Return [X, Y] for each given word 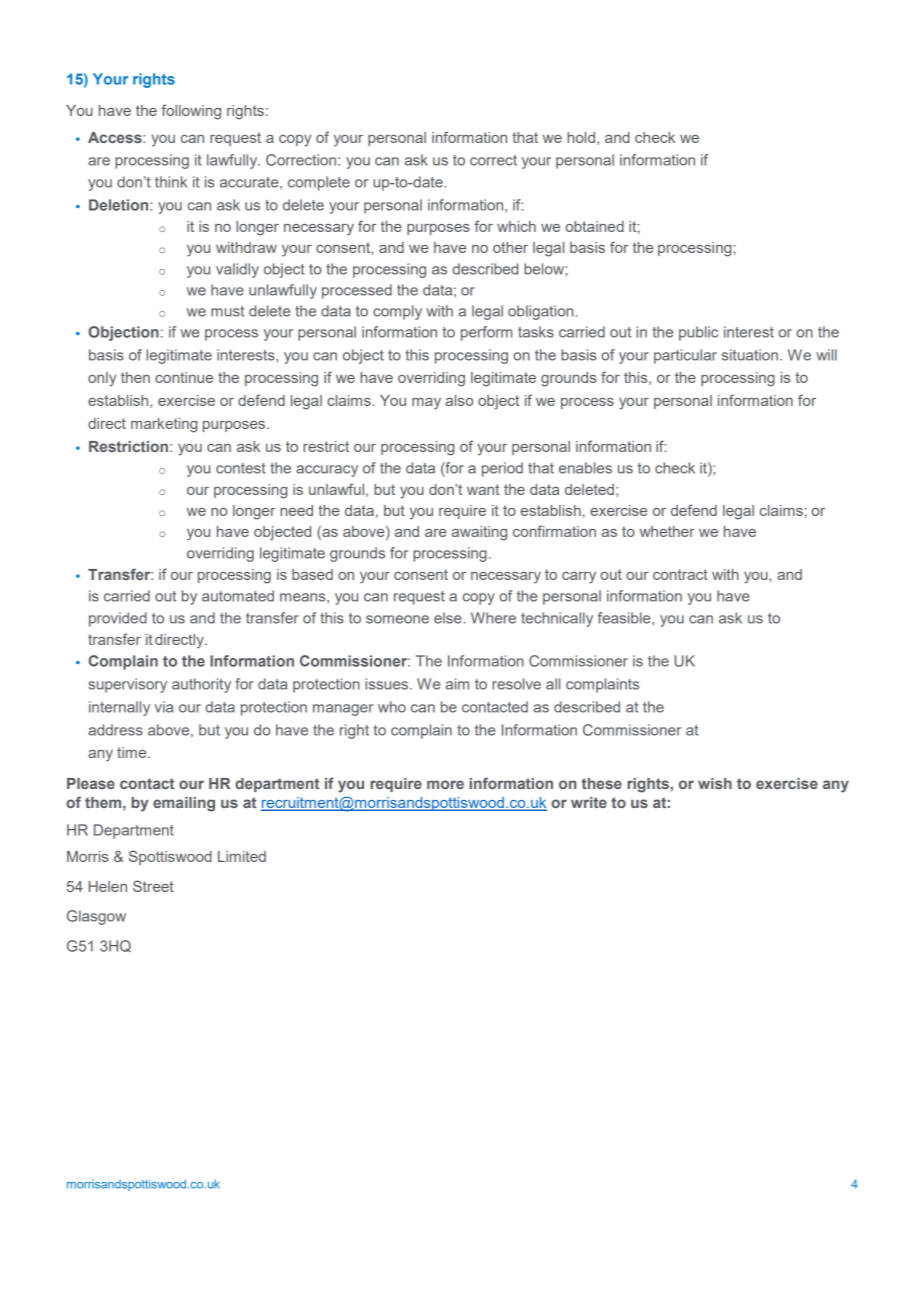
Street [153, 886]
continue [184, 377]
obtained [594, 226]
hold [581, 137]
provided [118, 619]
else [448, 618]
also [459, 400]
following [191, 112]
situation [750, 355]
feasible [625, 618]
